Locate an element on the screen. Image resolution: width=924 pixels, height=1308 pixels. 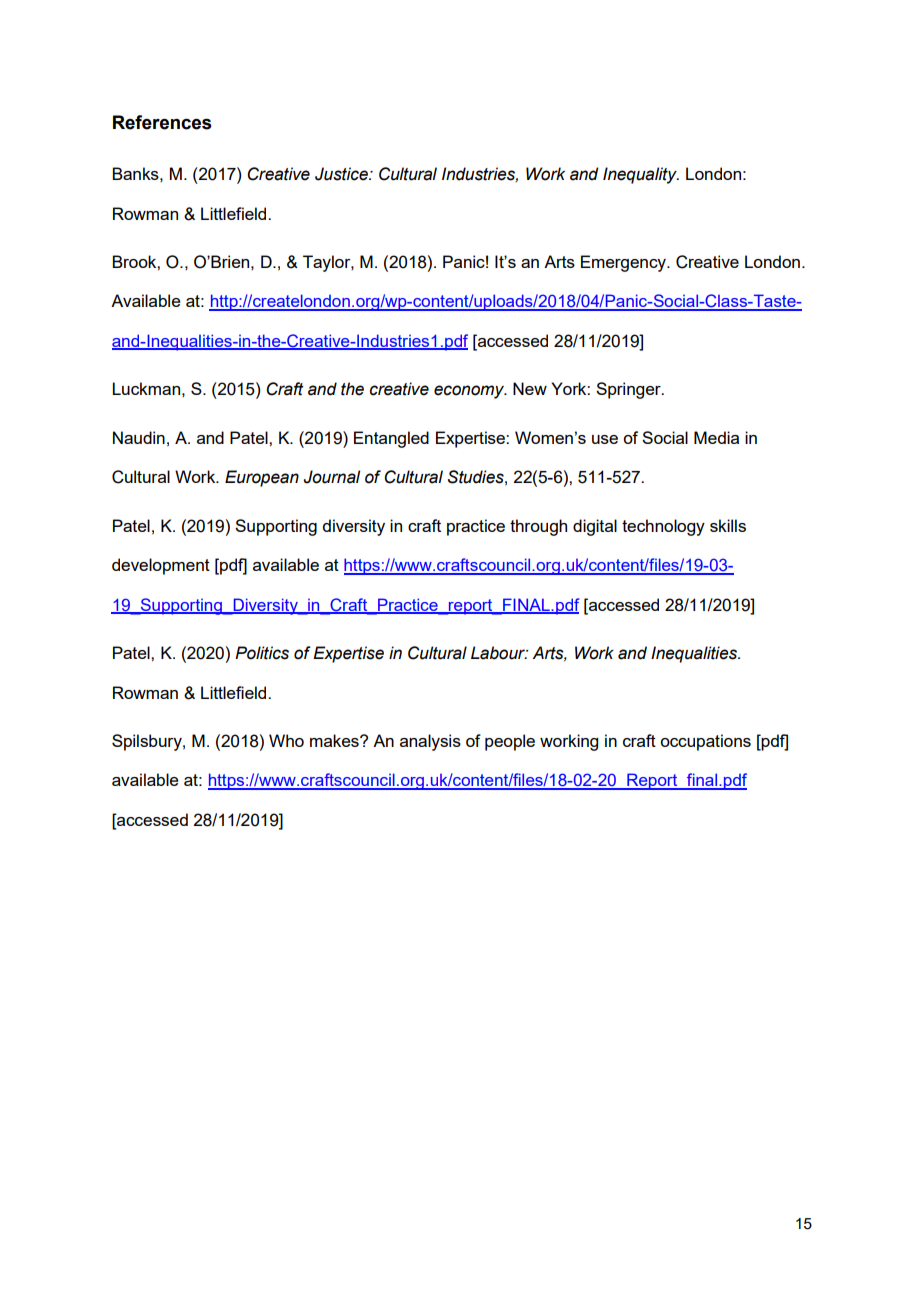
Springer is located at coordinates (629, 390).
